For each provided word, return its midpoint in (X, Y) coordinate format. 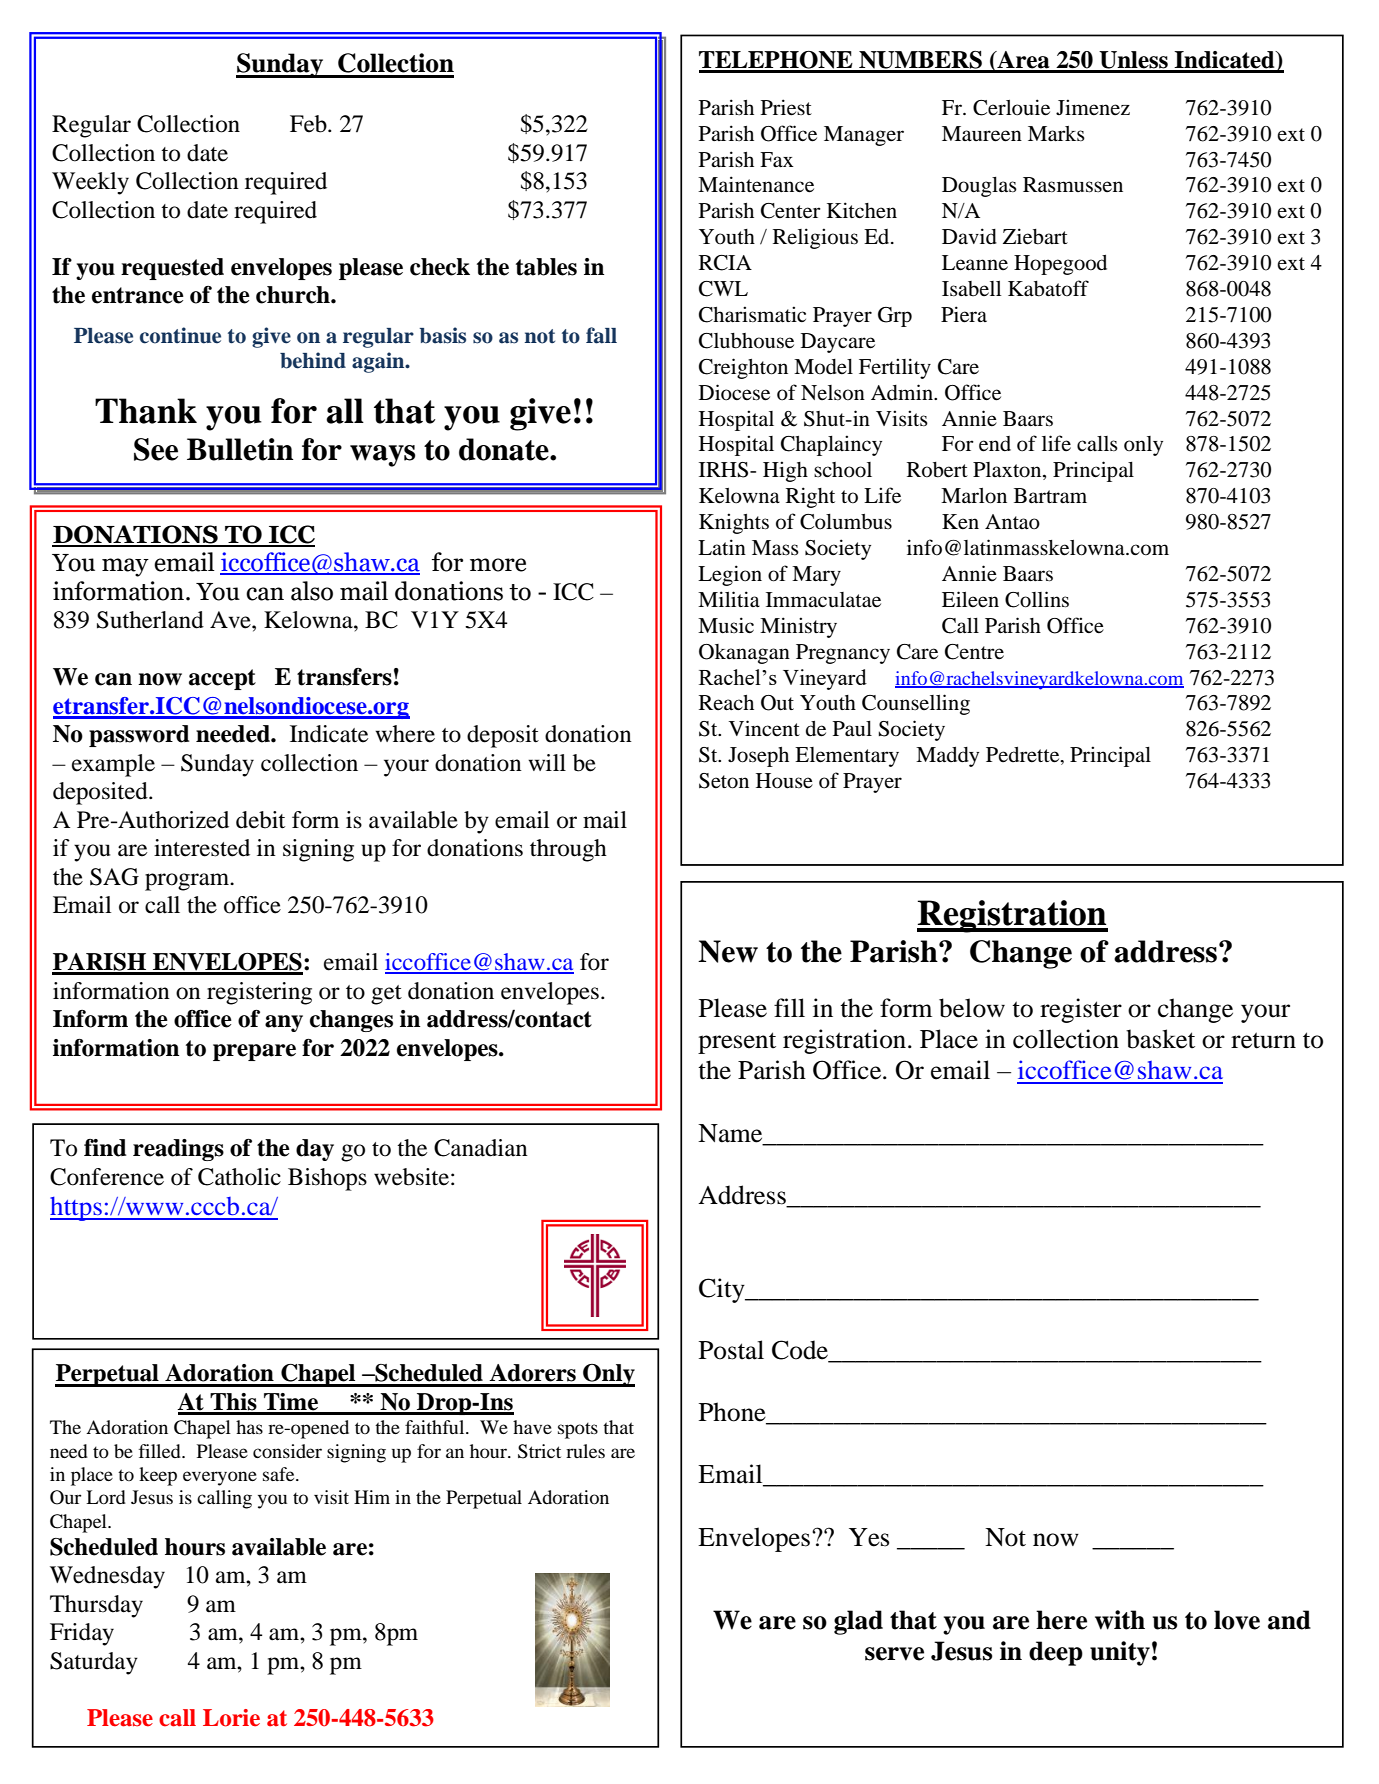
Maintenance (756, 184)
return (1263, 1040)
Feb (309, 124)
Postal (731, 1350)
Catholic (239, 1177)
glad (858, 1622)
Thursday (96, 1606)
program (188, 882)
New (728, 951)
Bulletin (240, 449)
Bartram (1050, 496)
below (972, 1008)
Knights (734, 523)
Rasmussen (1073, 185)
